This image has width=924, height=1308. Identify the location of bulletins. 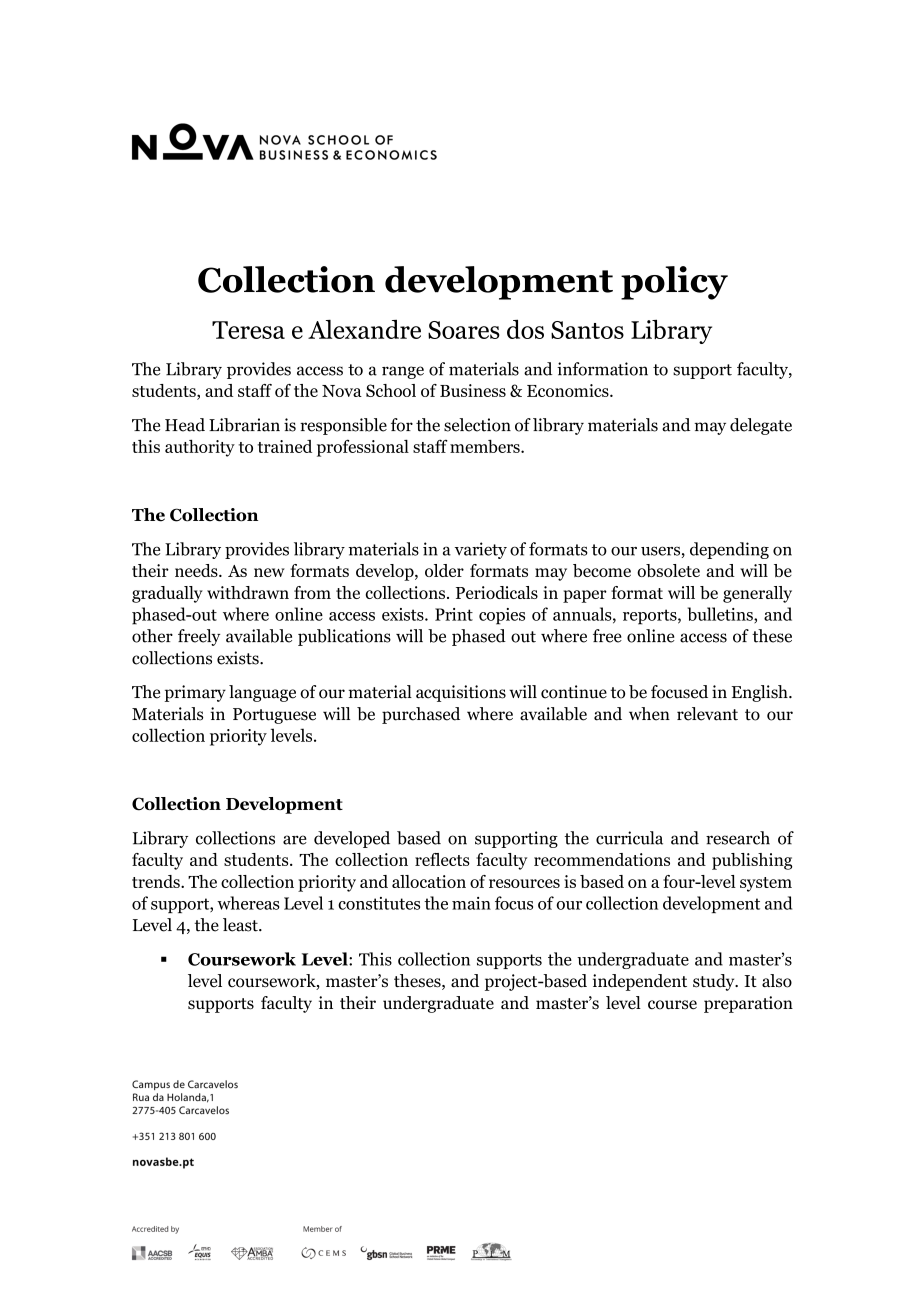
(721, 615).
